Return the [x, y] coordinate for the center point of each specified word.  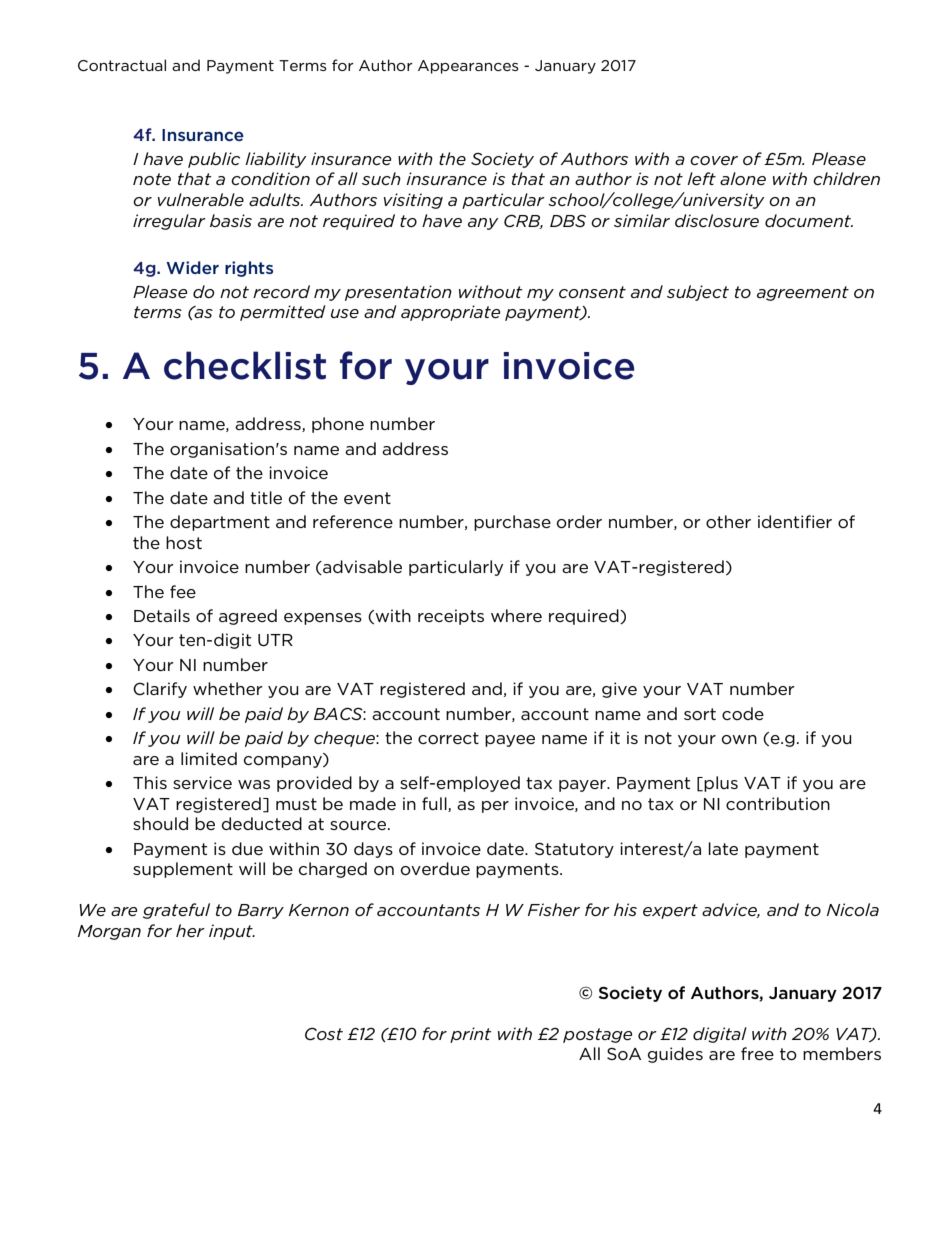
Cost [324, 1034]
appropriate [450, 313]
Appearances [468, 67]
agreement [803, 293]
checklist [245, 365]
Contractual [122, 65]
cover [714, 160]
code [743, 713]
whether [228, 688]
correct [448, 738]
